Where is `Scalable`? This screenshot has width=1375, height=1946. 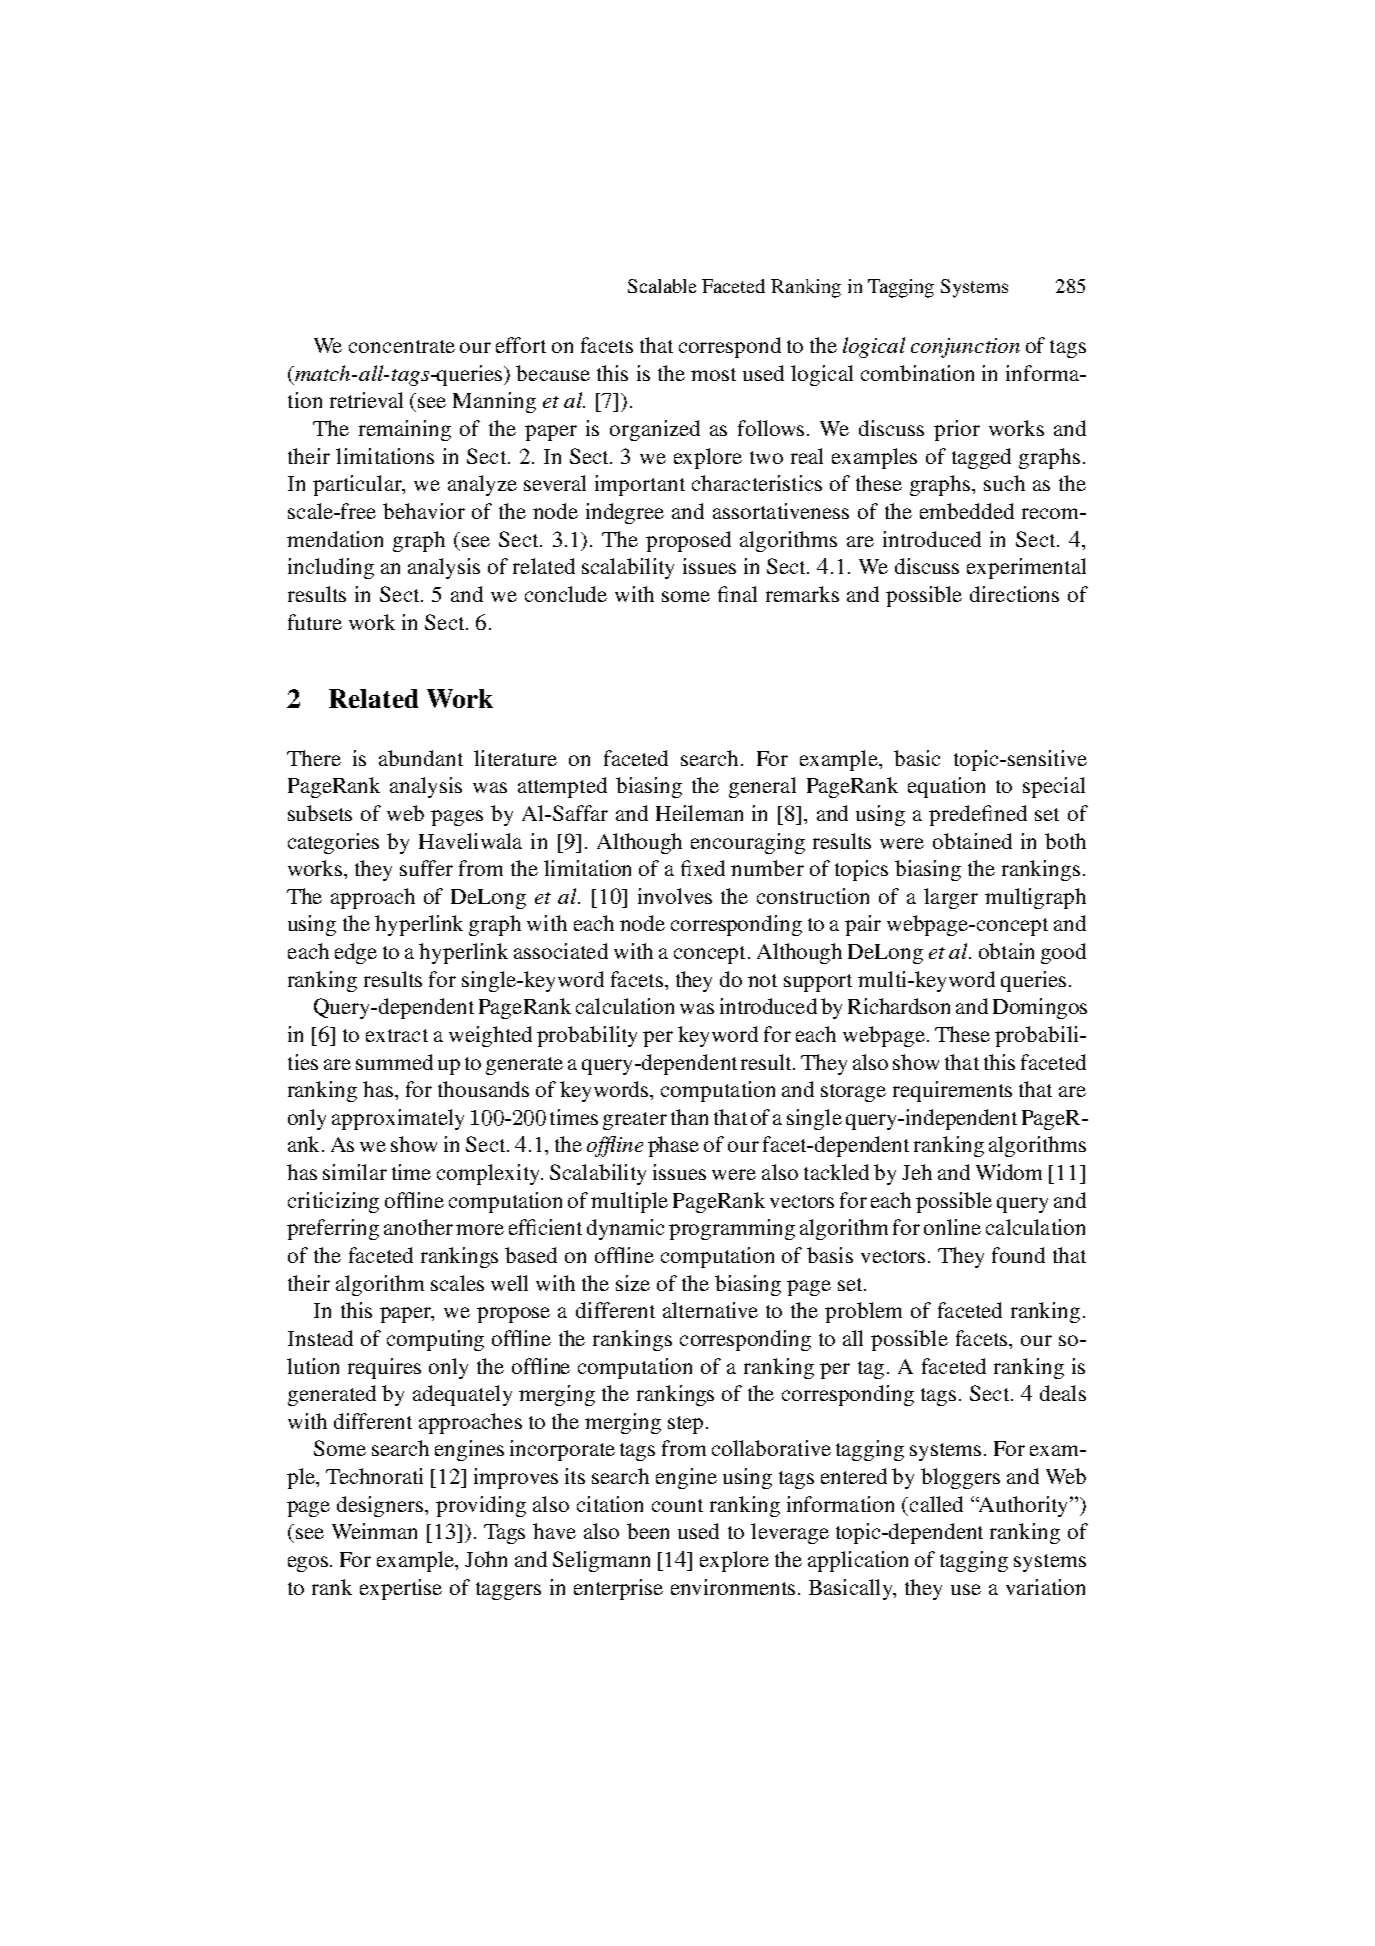 Scalable is located at coordinates (662, 286).
